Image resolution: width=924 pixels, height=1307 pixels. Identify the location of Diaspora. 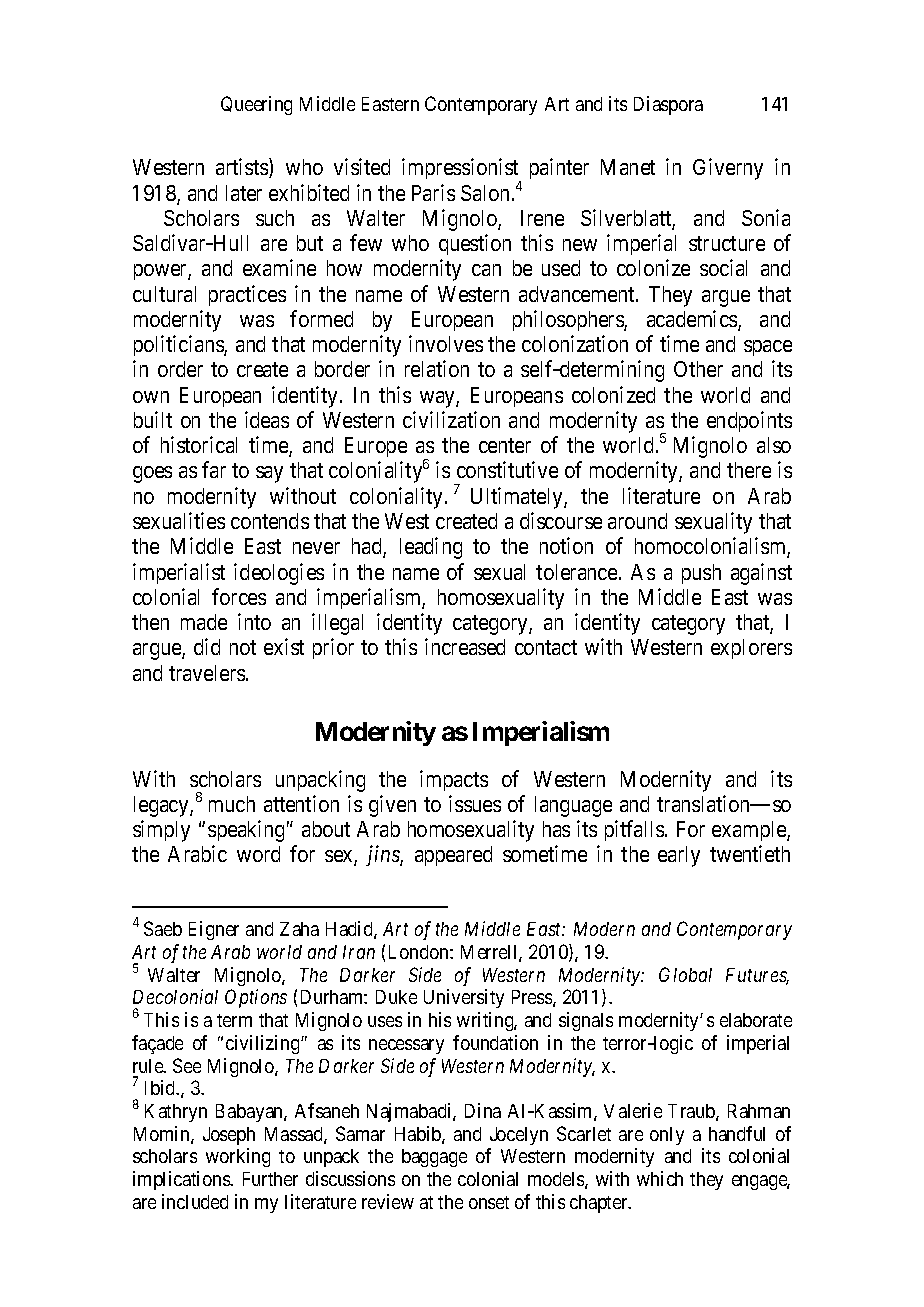
(668, 105).
